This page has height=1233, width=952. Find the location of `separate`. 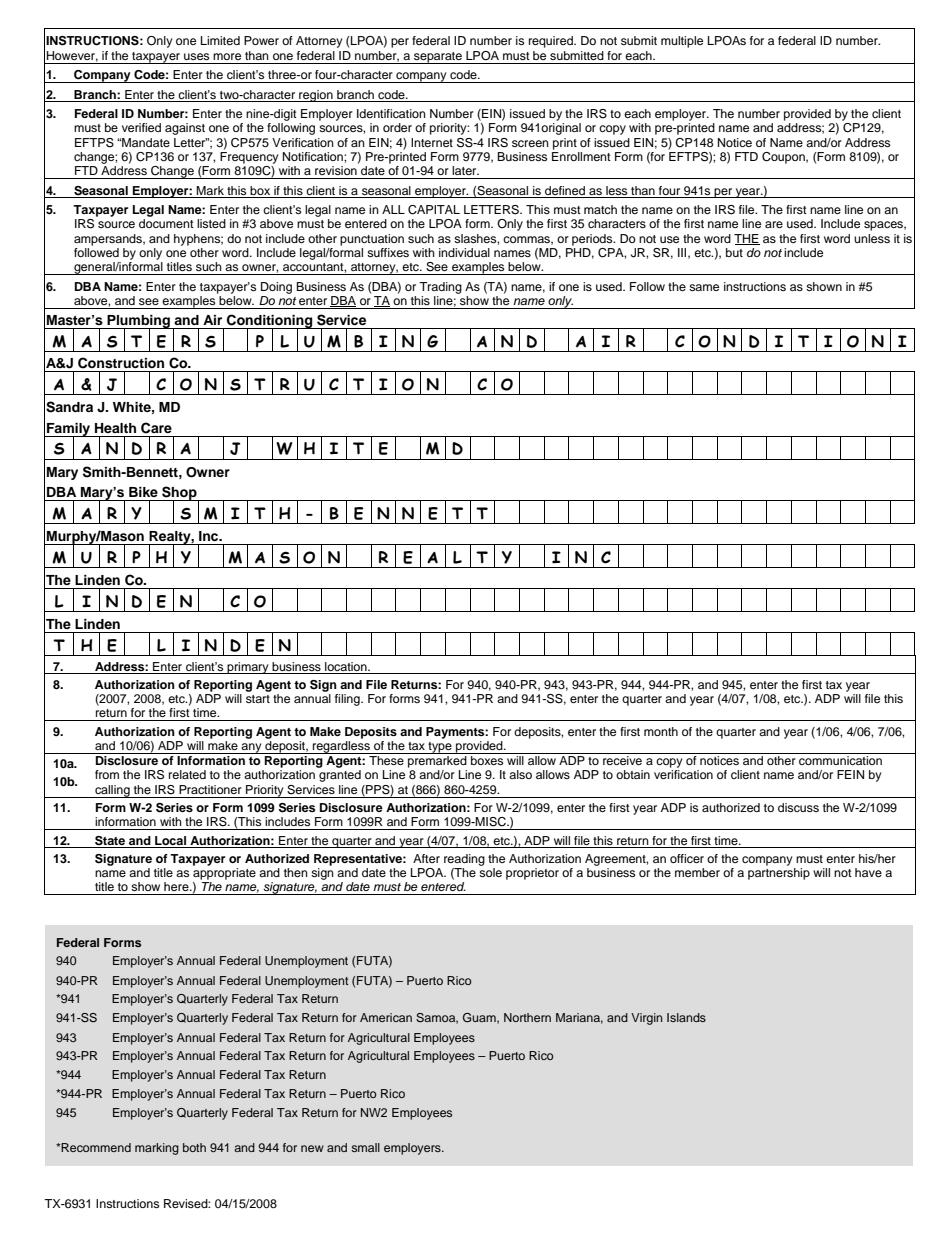

separate is located at coordinates (438, 58).
